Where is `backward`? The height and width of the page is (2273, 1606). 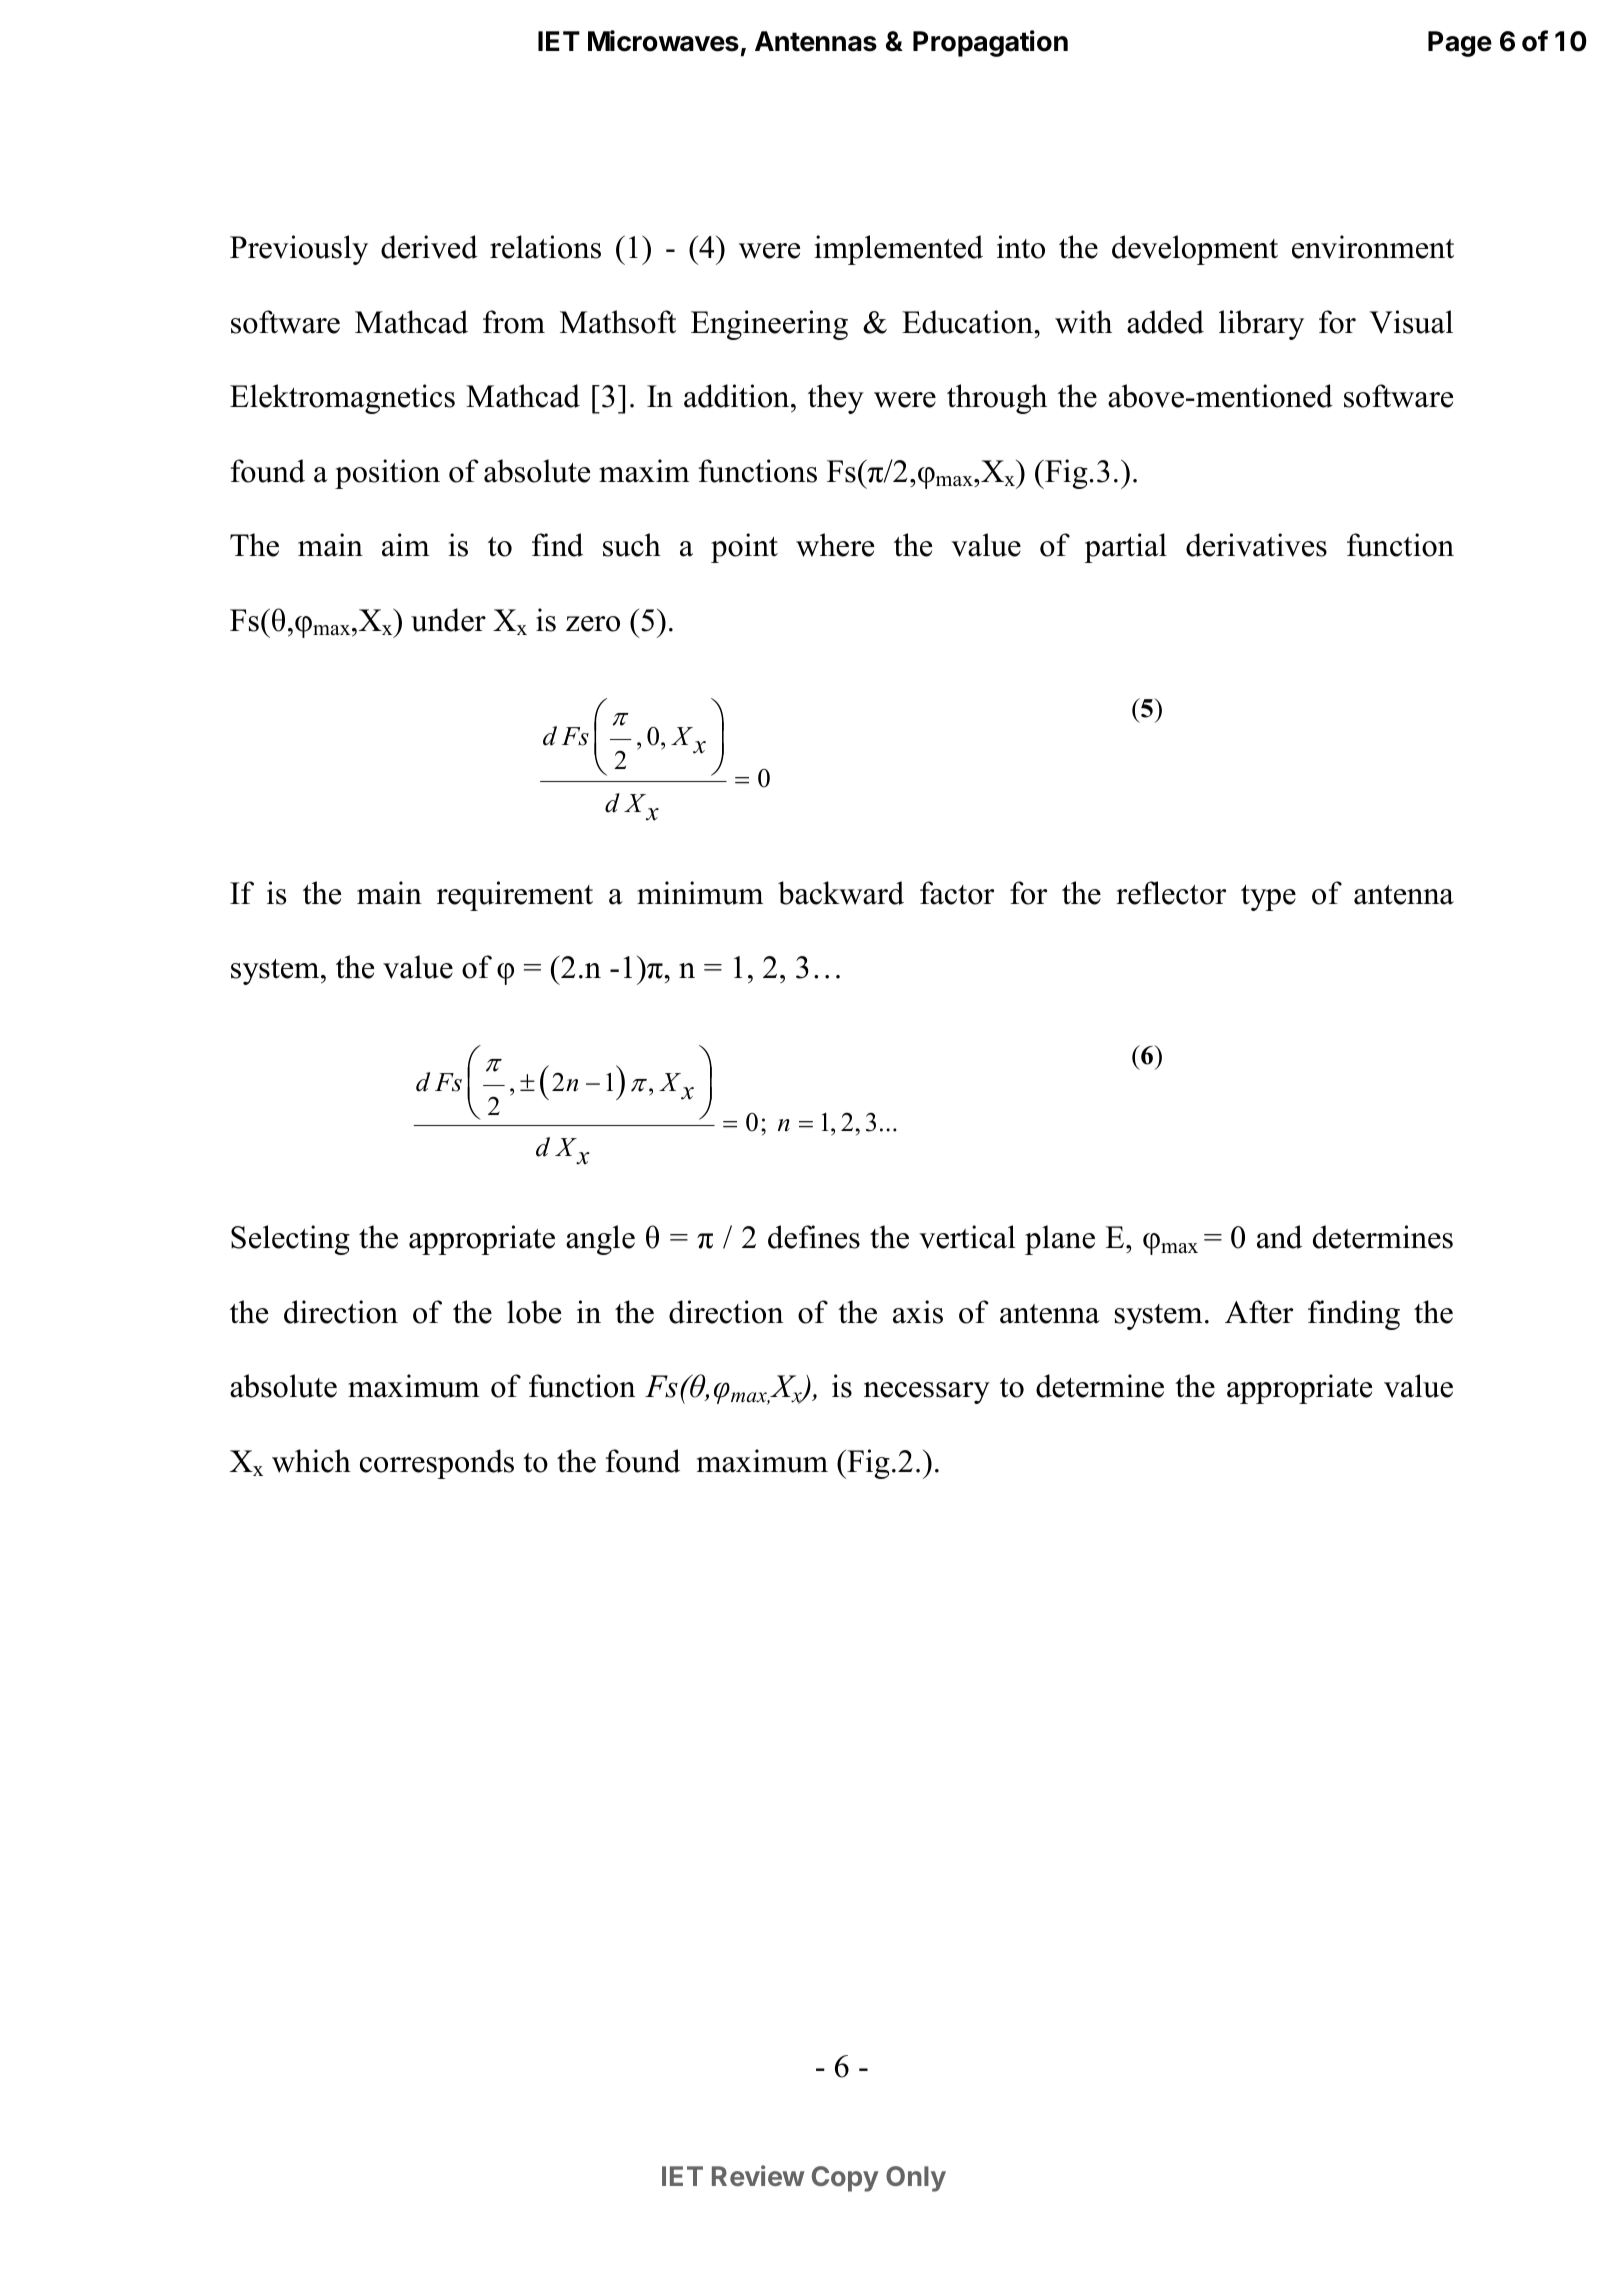
backward is located at coordinates (841, 893).
